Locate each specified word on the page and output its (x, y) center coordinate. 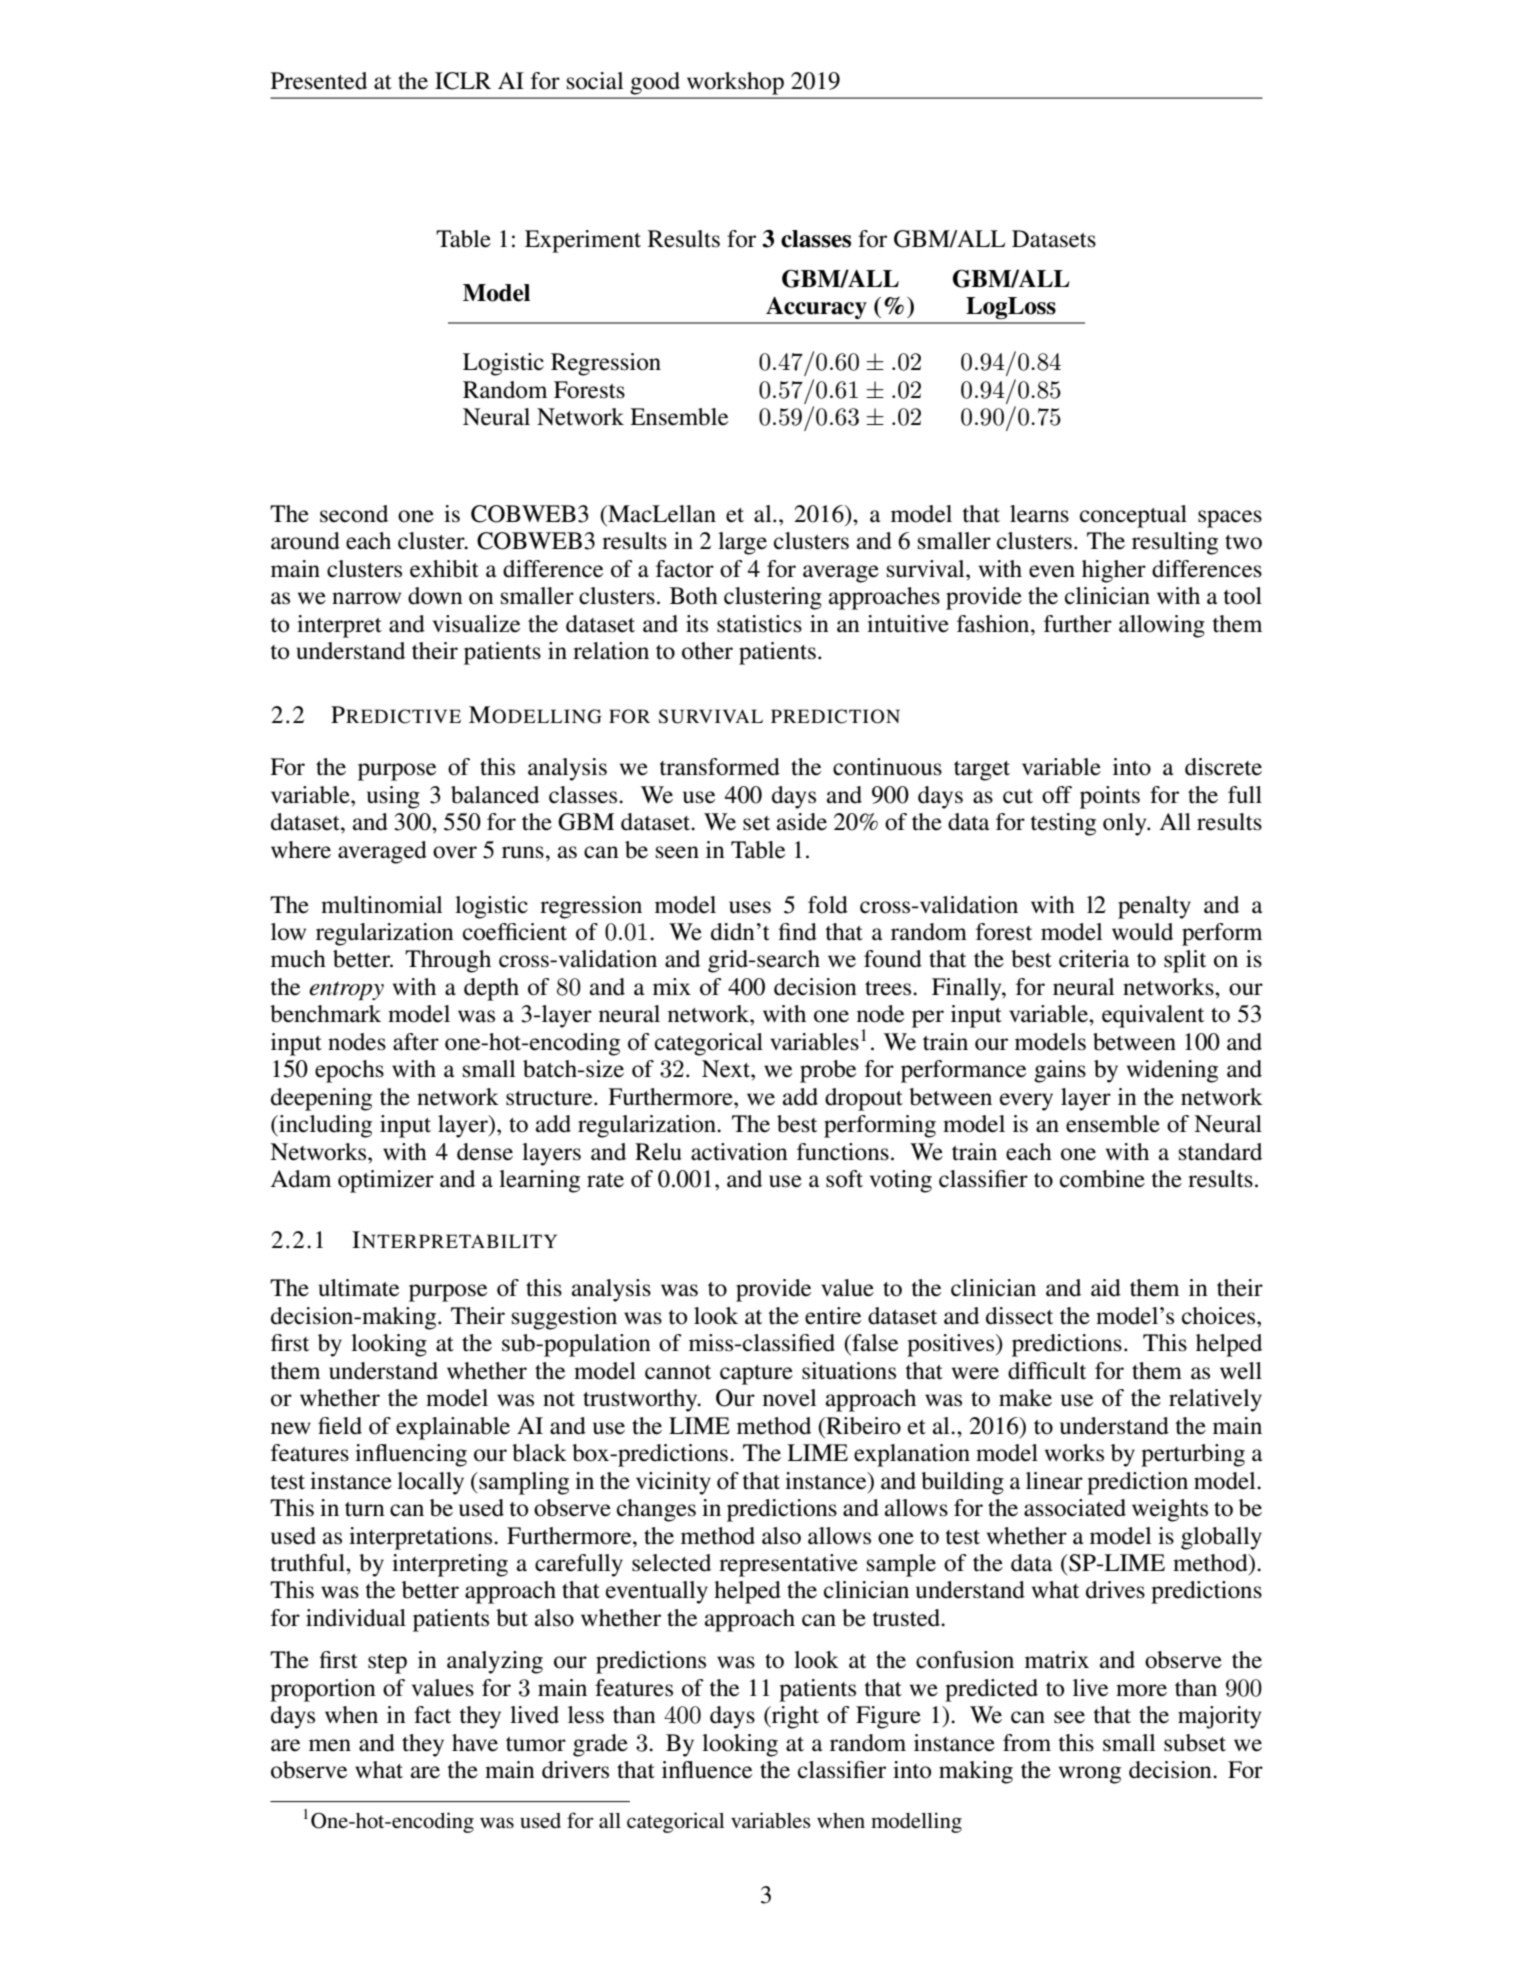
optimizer (386, 1181)
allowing (1162, 626)
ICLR (463, 81)
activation (739, 1152)
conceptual (1133, 516)
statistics (759, 624)
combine (1102, 1179)
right (794, 1717)
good (655, 83)
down (435, 596)
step (387, 1664)
